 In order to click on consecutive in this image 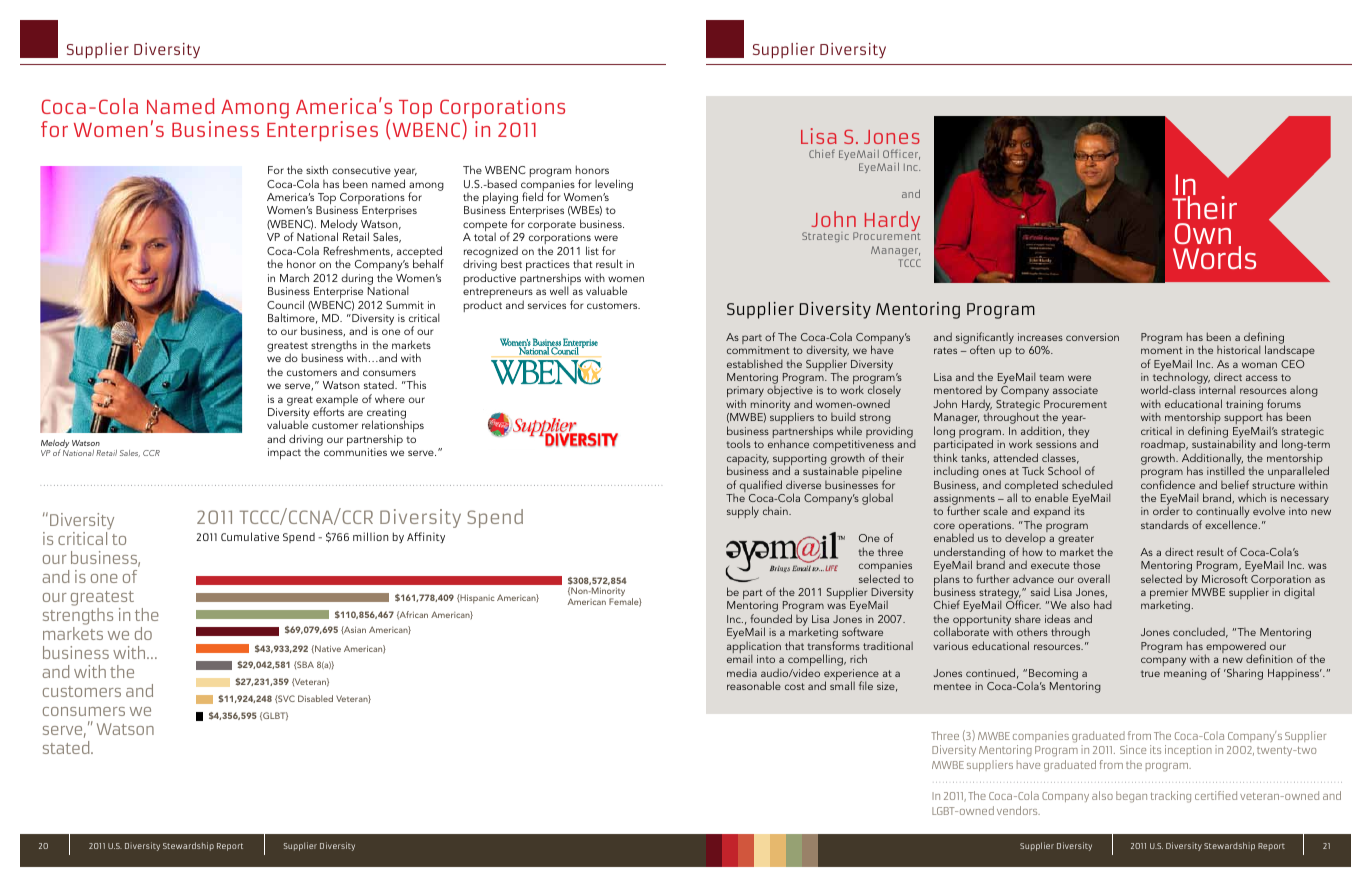, I will do `click(361, 170)`.
